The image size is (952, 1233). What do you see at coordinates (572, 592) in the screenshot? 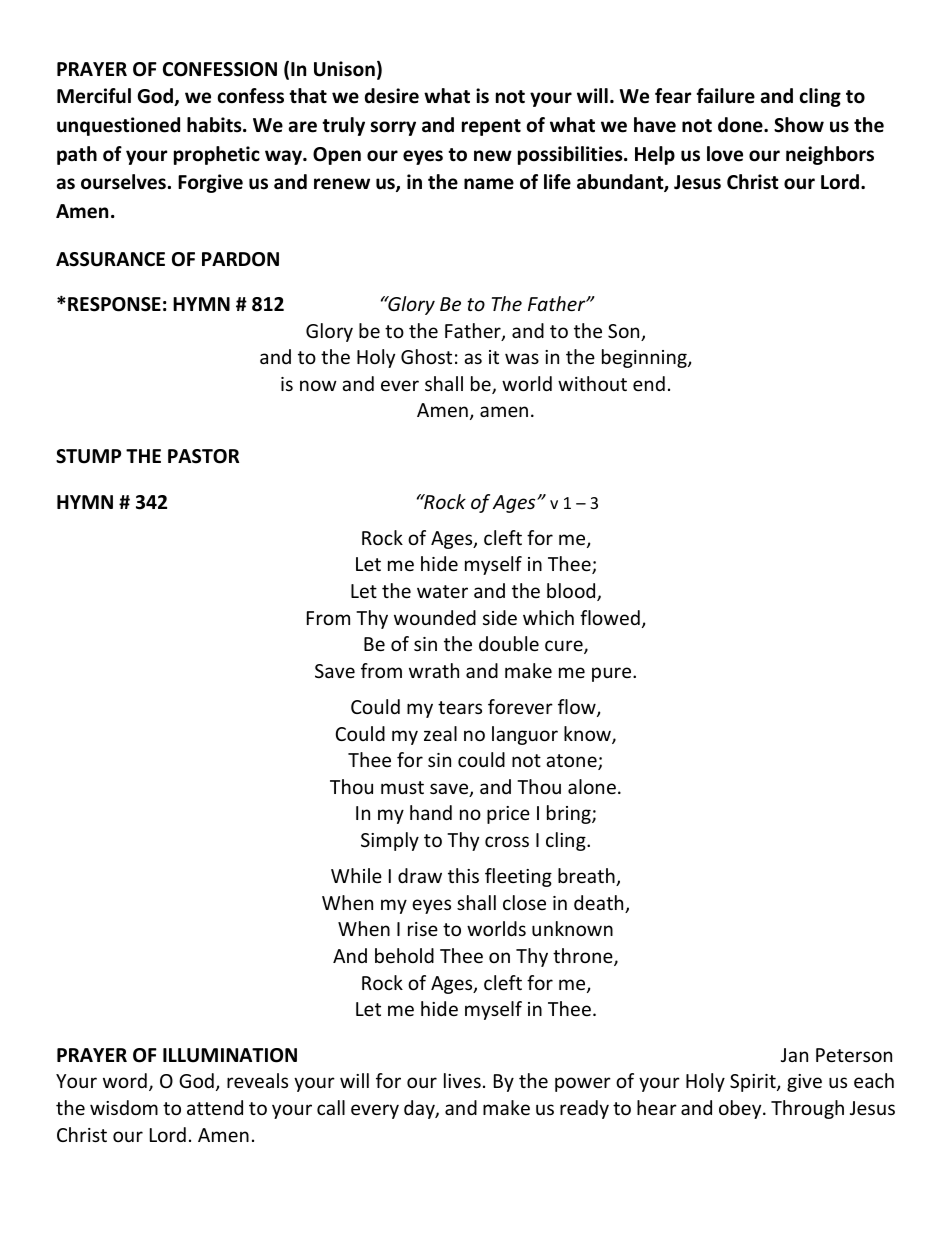
I see `blood` at bounding box center [572, 592].
